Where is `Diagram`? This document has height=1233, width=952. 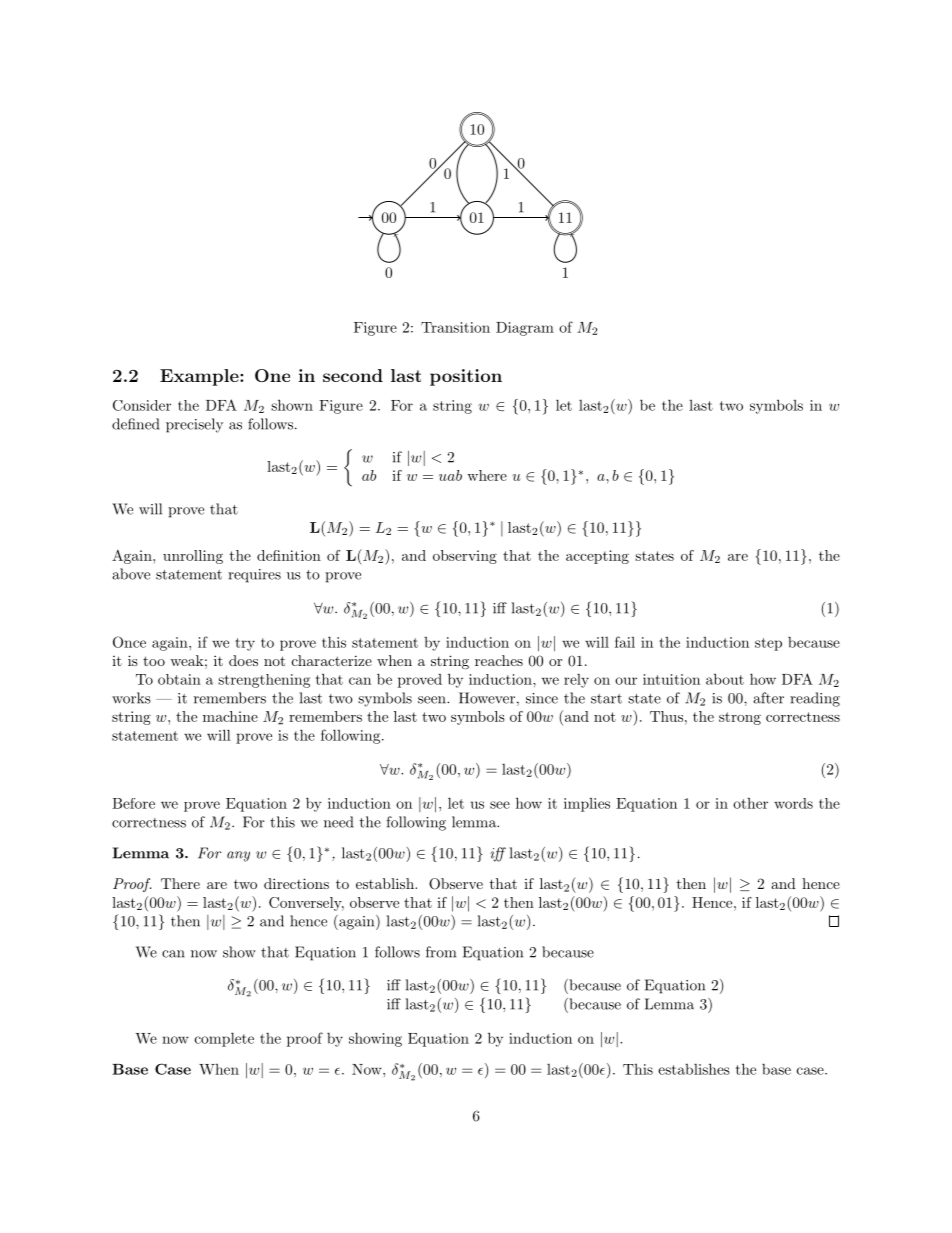
Diagram is located at coordinates (525, 329).
